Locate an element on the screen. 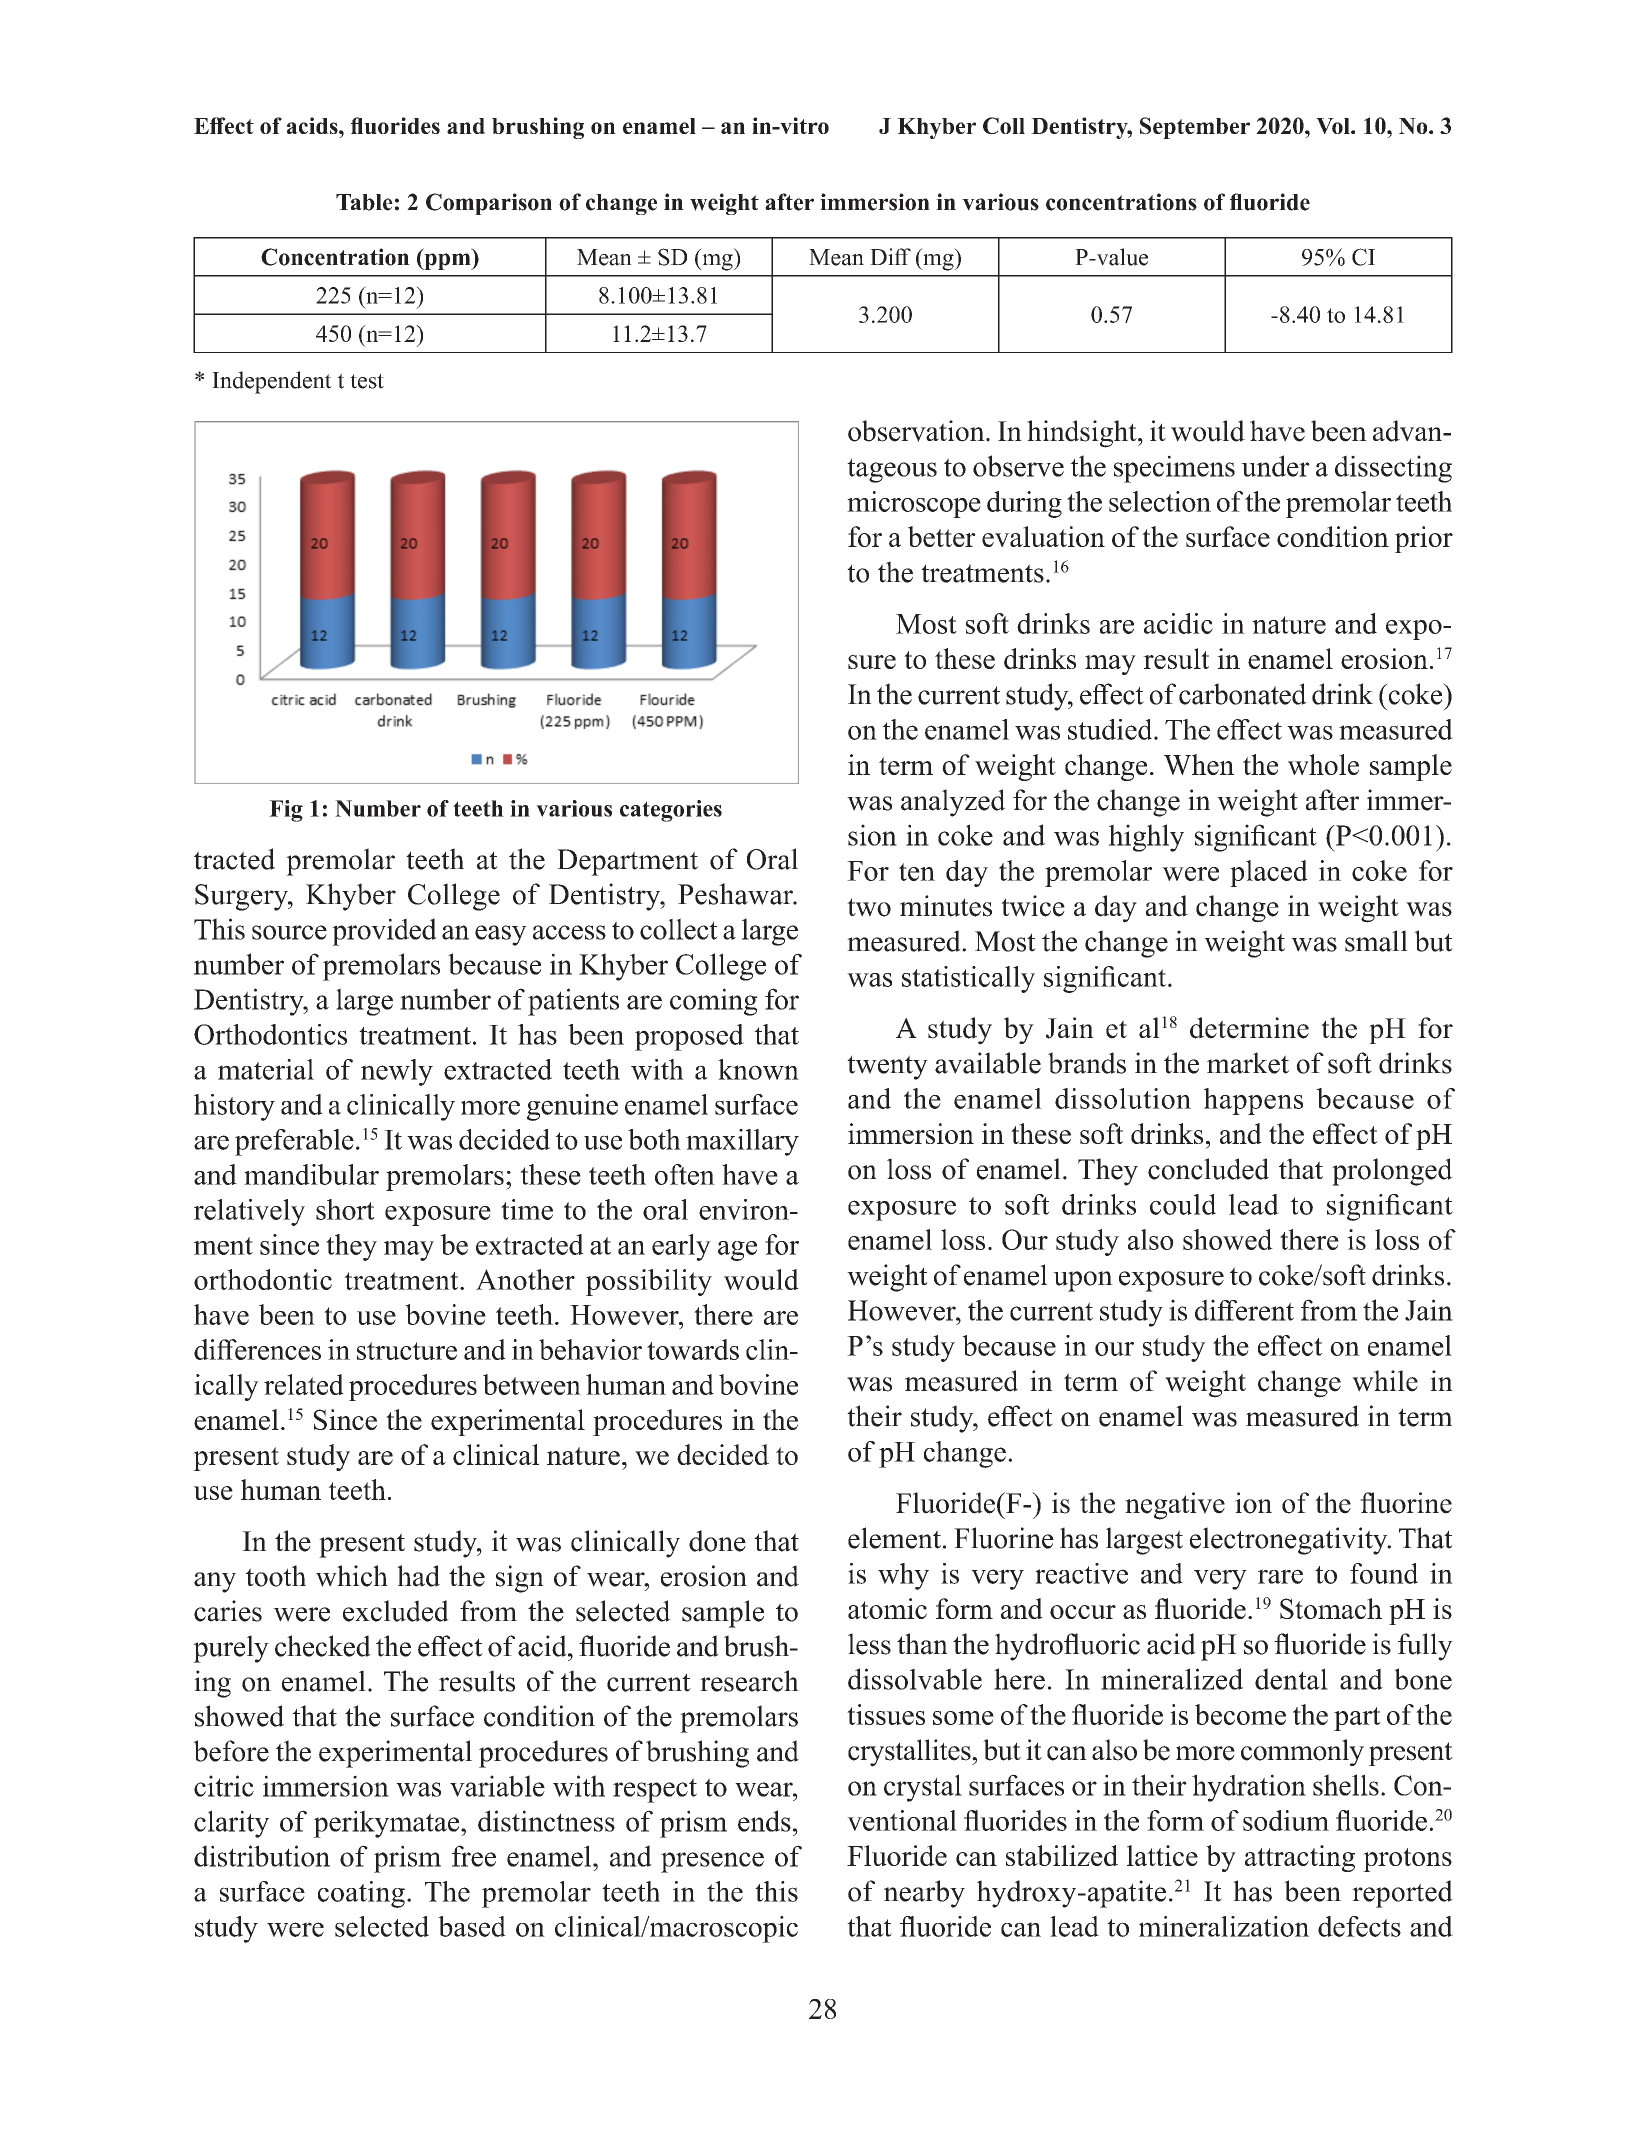 The image size is (1646, 2130). market is located at coordinates (1248, 1063).
